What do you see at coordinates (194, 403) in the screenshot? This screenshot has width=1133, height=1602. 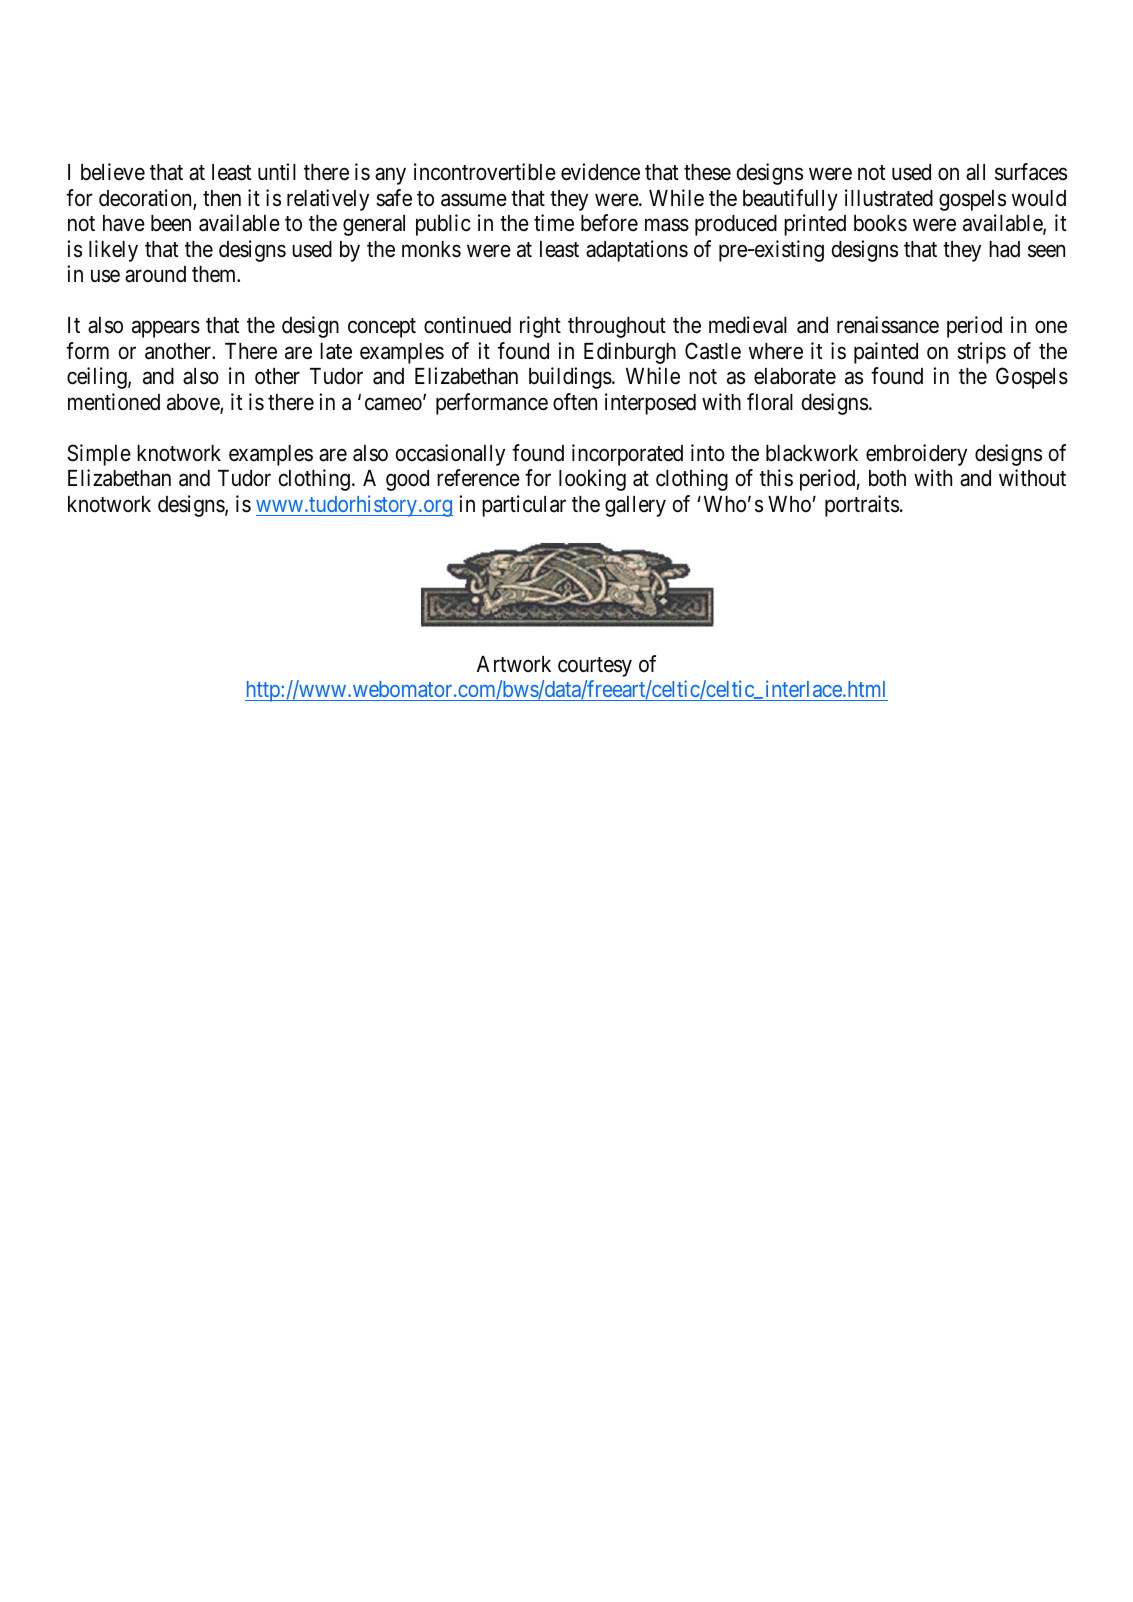 I see `above` at bounding box center [194, 403].
